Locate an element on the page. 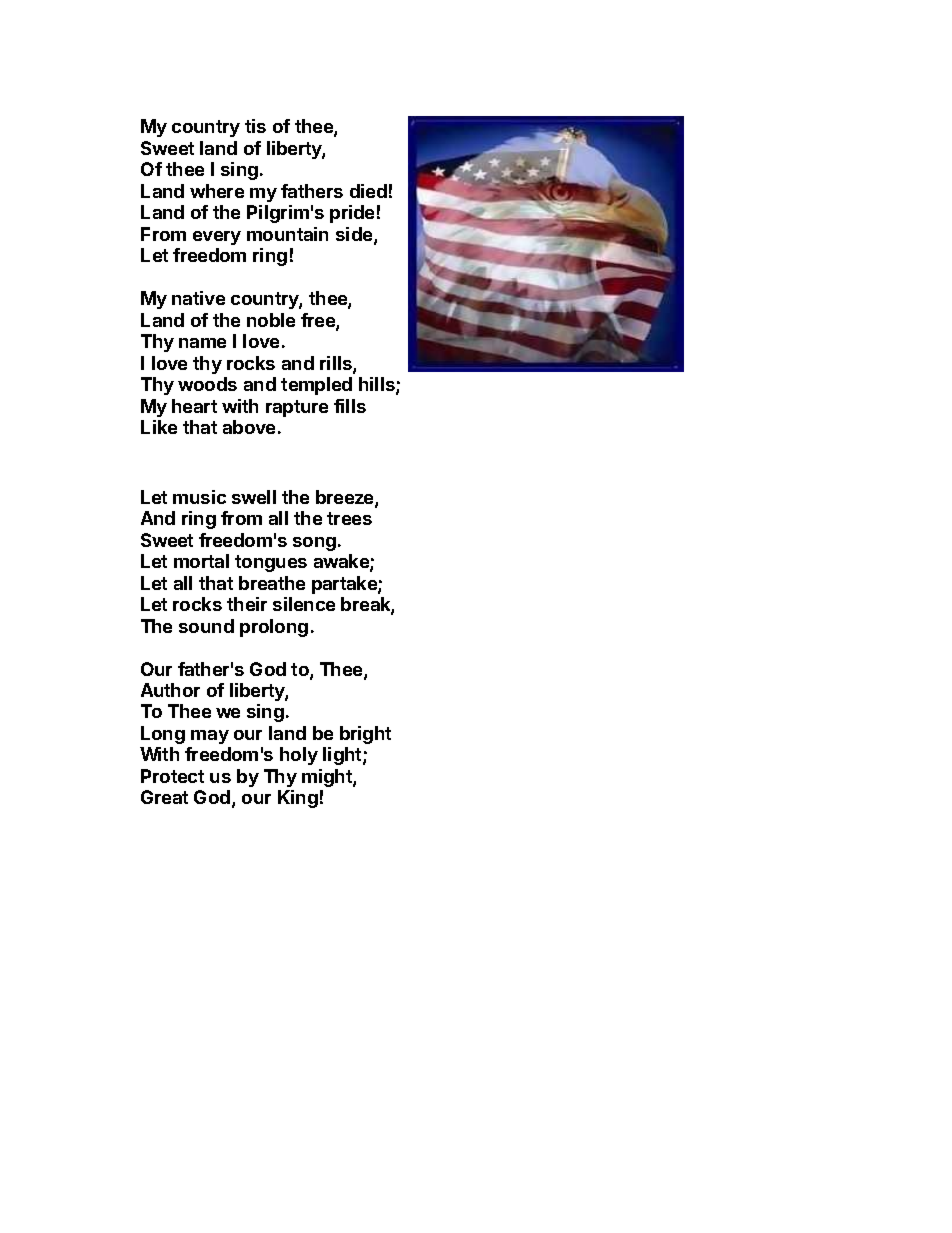 Image resolution: width=952 pixels, height=1233 pixels. King is located at coordinates (298, 799).
